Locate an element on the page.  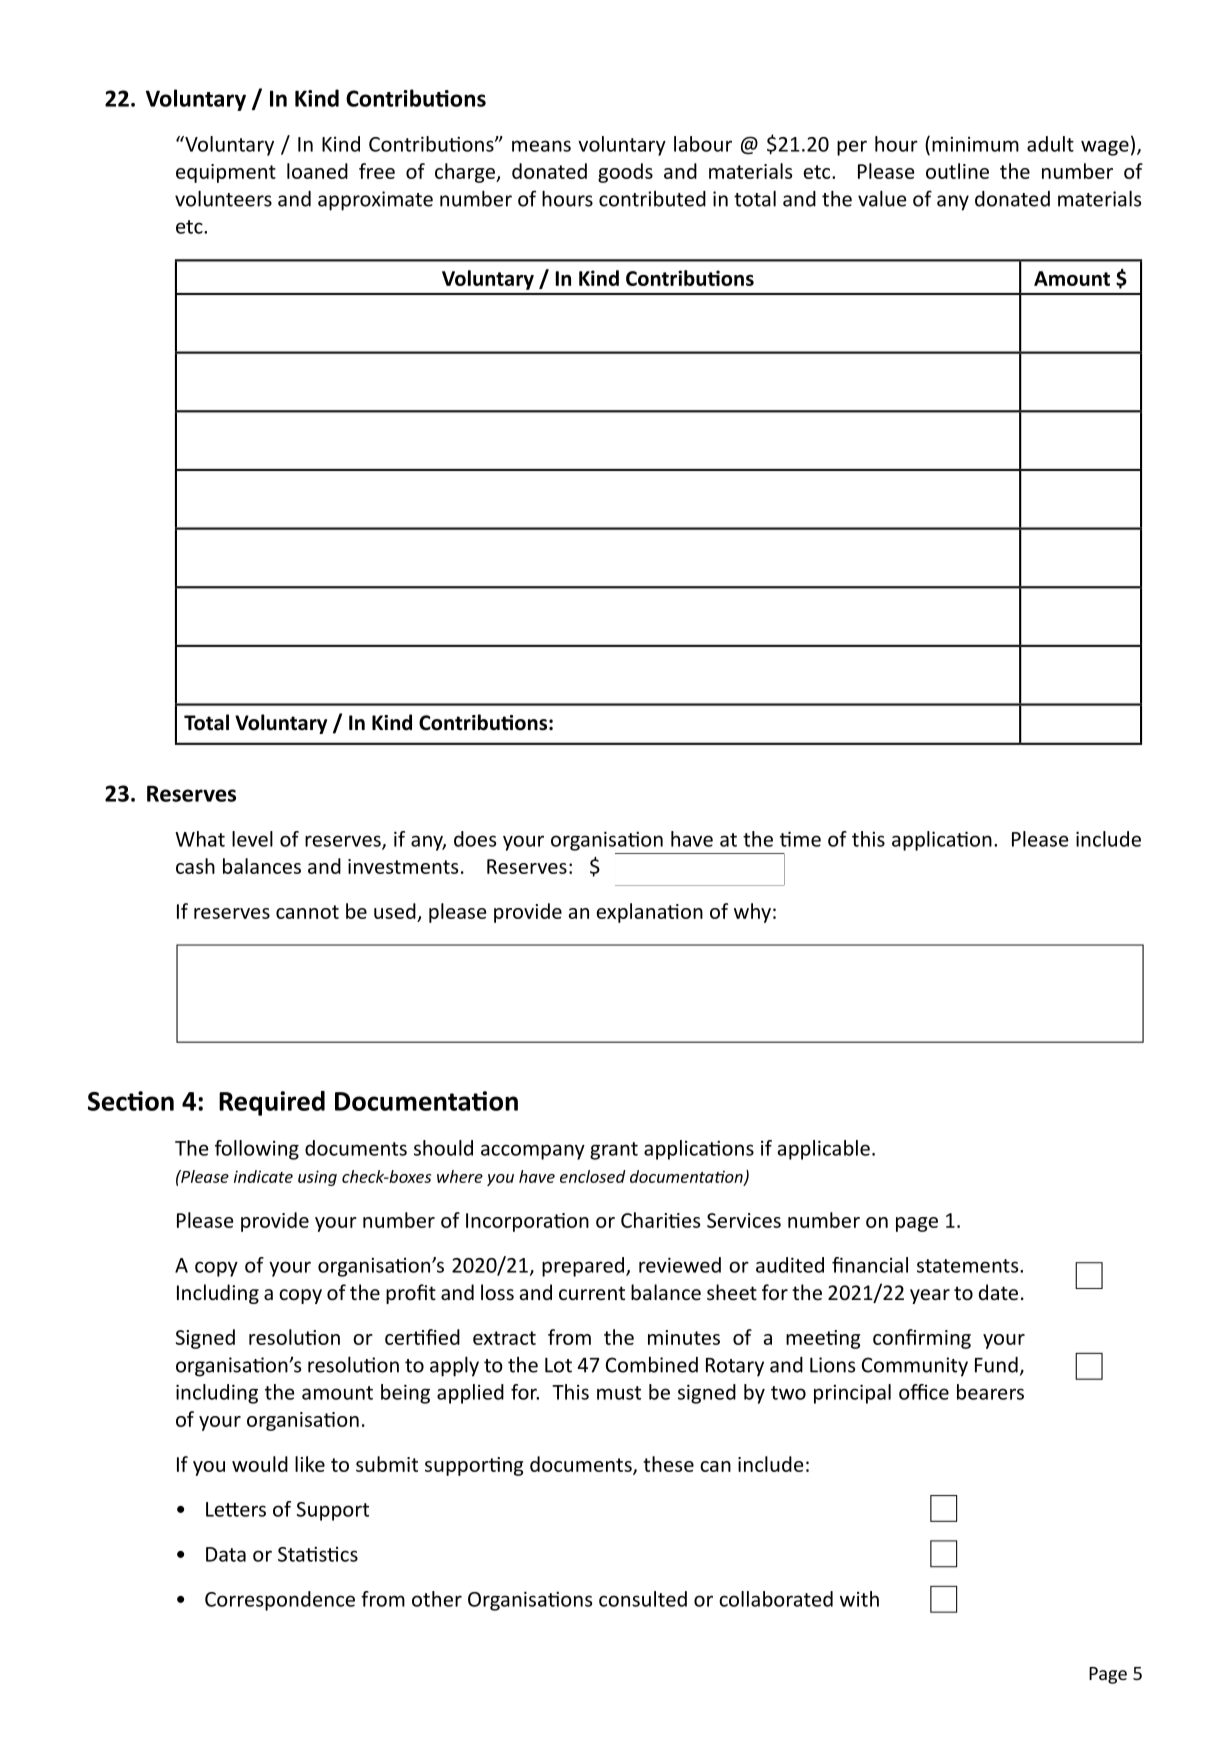
explanation is located at coordinates (649, 913).
